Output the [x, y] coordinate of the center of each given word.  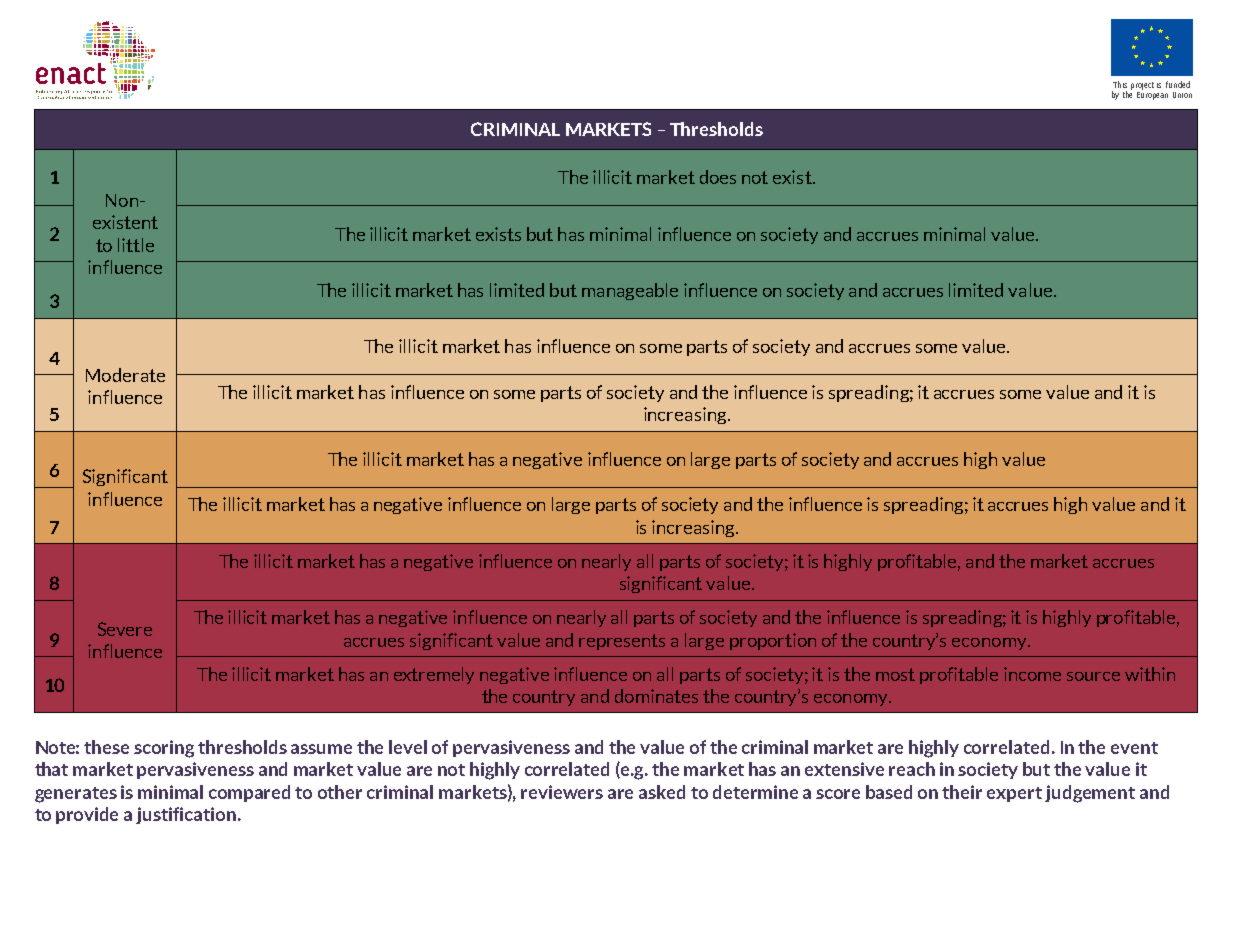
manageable [630, 291]
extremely [434, 675]
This [1120, 84]
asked [662, 792]
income [1032, 674]
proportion [773, 641]
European [1152, 94]
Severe [125, 629]
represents [622, 642]
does [718, 177]
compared [249, 793]
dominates [656, 696]
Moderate [125, 375]
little [136, 245]
